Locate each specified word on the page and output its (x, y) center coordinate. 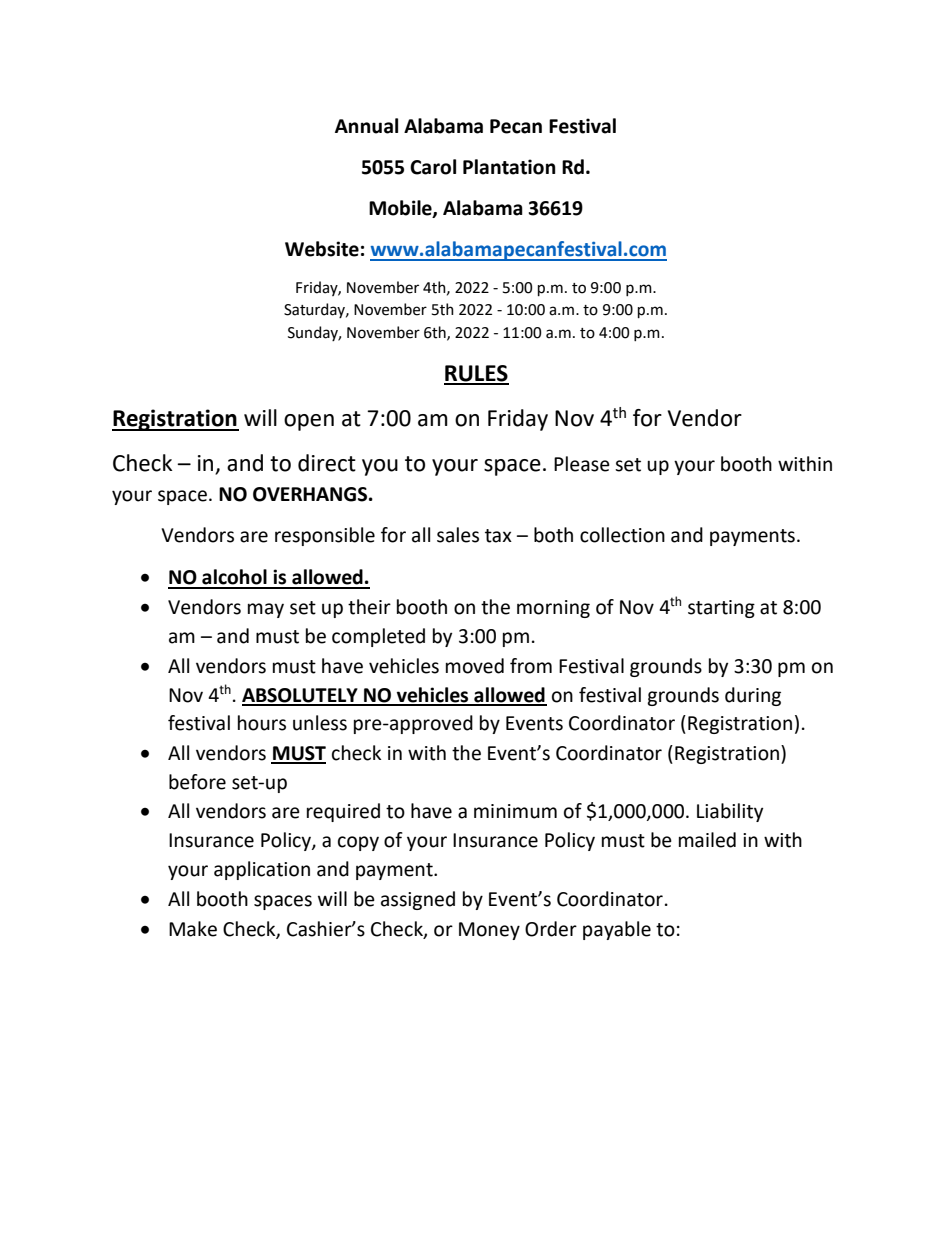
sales (458, 535)
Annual (366, 126)
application (262, 870)
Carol (433, 167)
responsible (325, 536)
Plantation (509, 167)
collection (622, 535)
